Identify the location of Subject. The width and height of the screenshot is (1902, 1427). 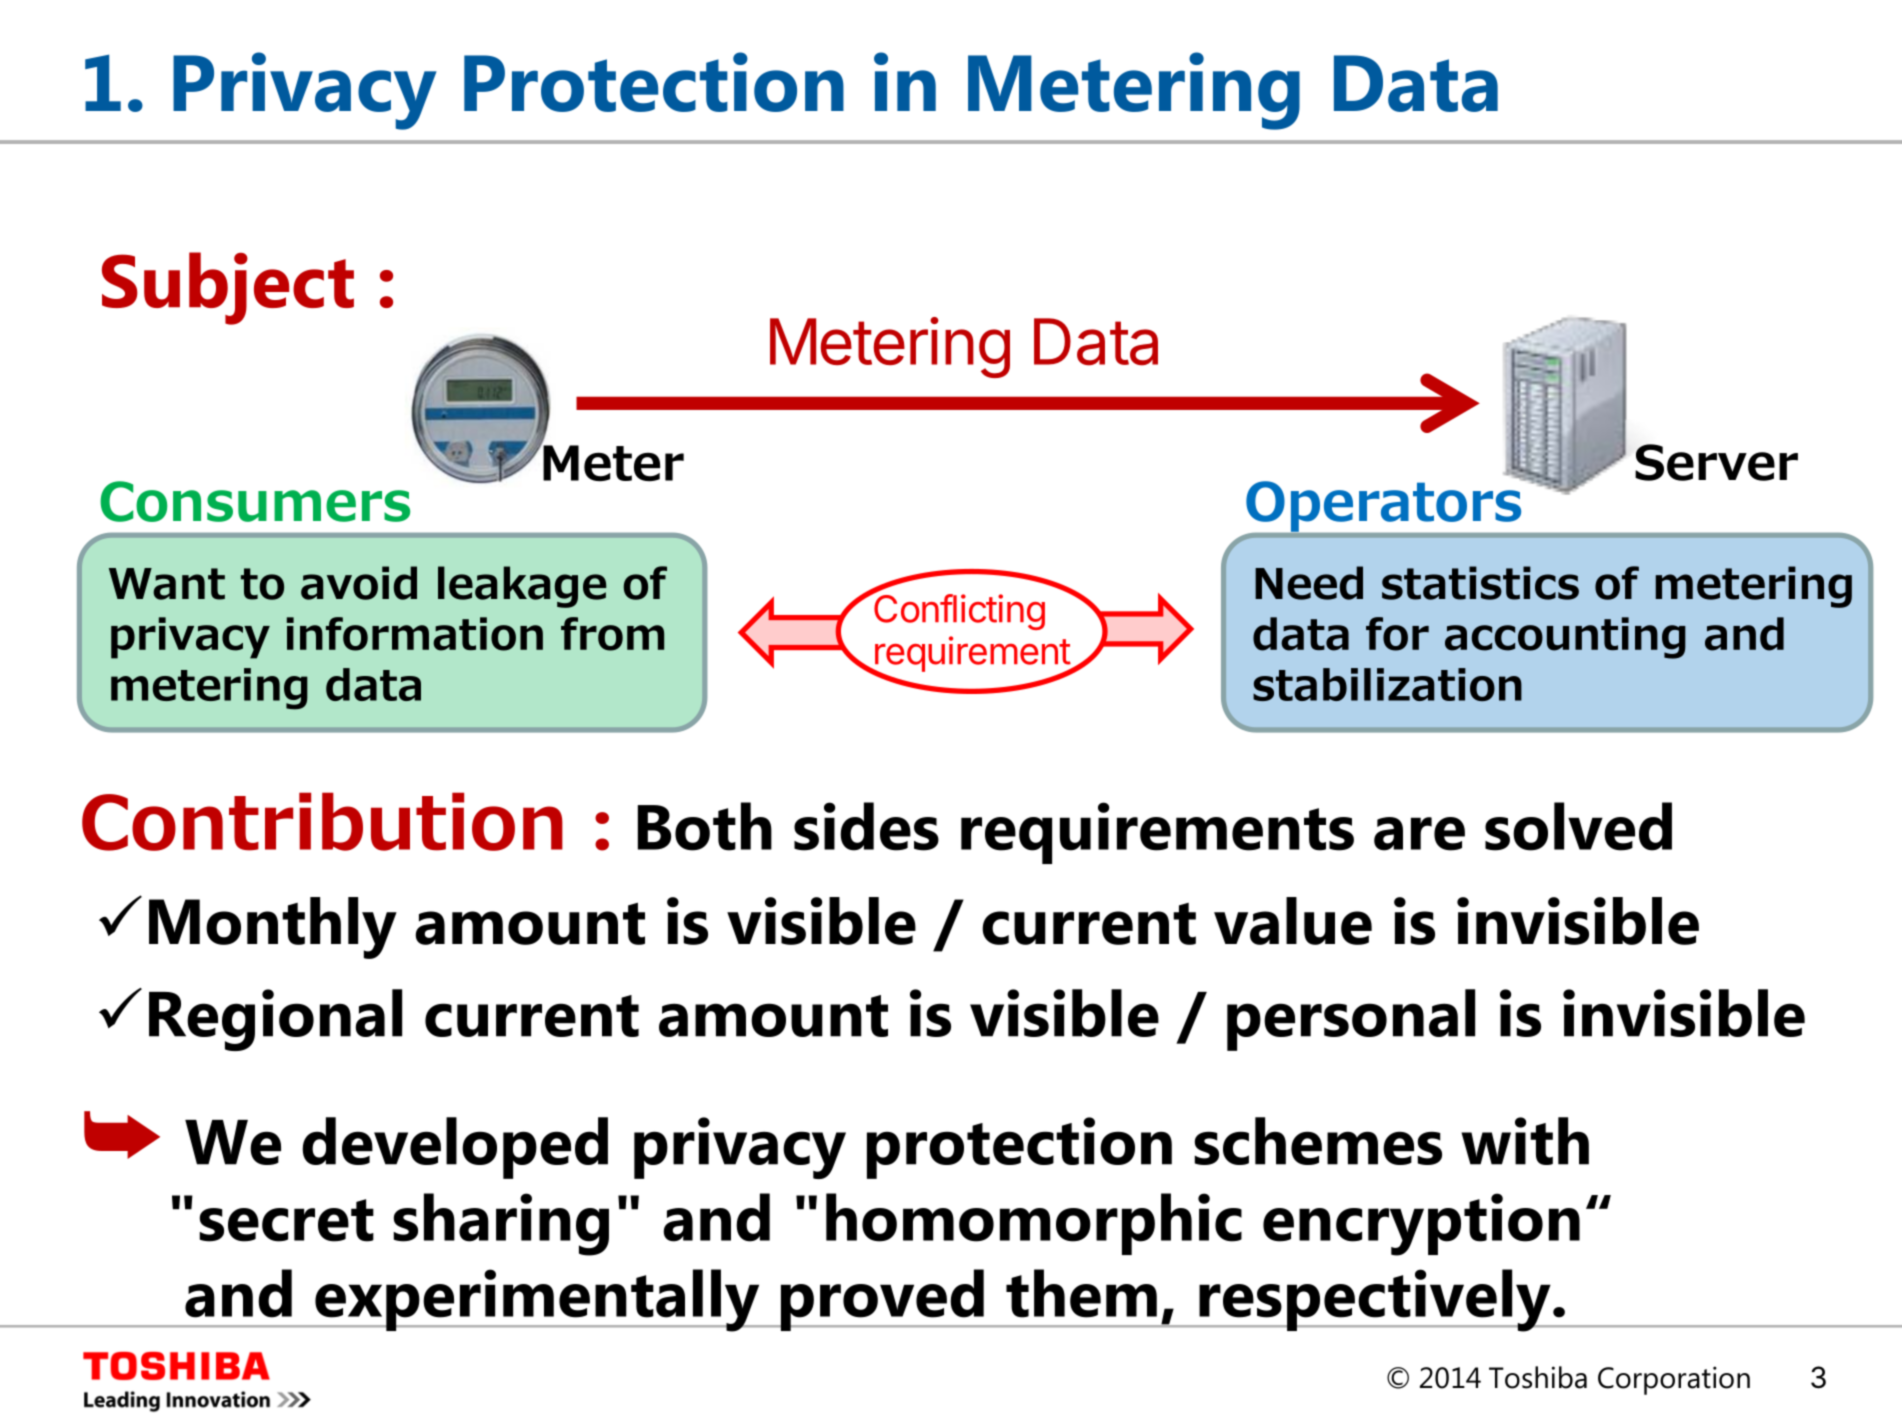
(228, 288).
